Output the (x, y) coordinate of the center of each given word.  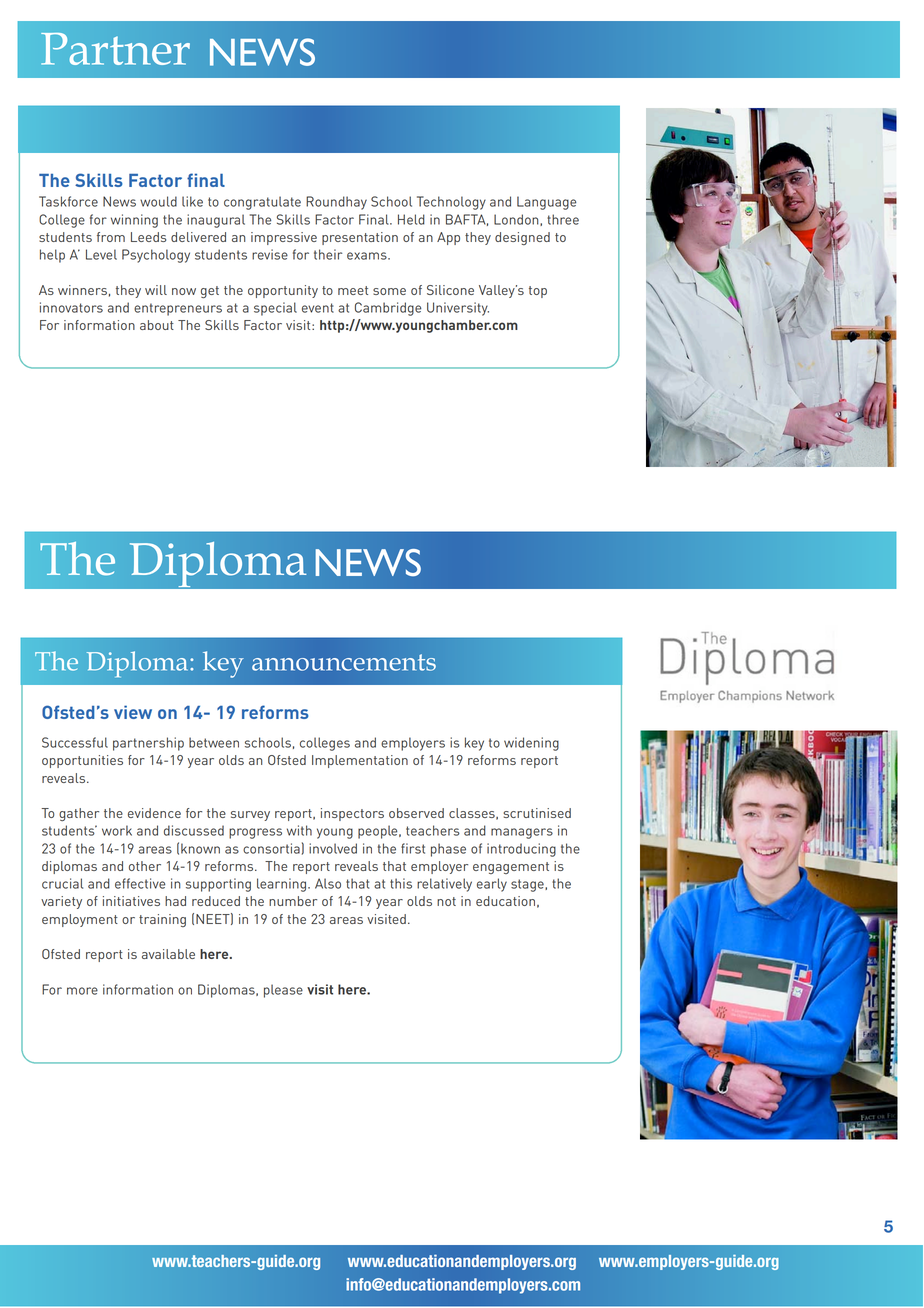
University (458, 309)
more (82, 991)
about (157, 325)
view (133, 712)
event (318, 308)
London (517, 220)
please (283, 991)
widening (531, 744)
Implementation (360, 761)
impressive (284, 238)
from (111, 237)
